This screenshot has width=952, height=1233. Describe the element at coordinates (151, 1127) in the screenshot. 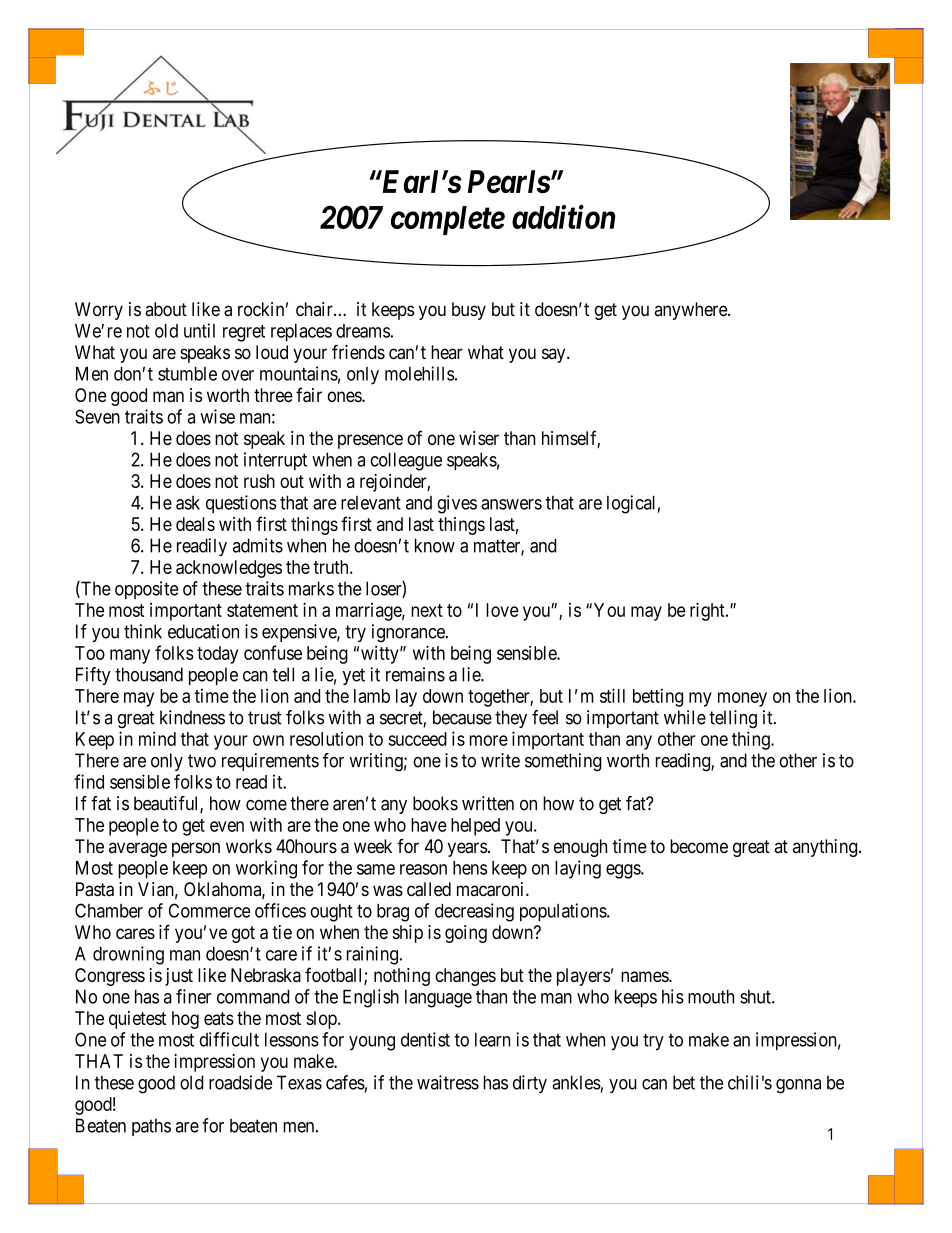

I see `paths` at that location.
